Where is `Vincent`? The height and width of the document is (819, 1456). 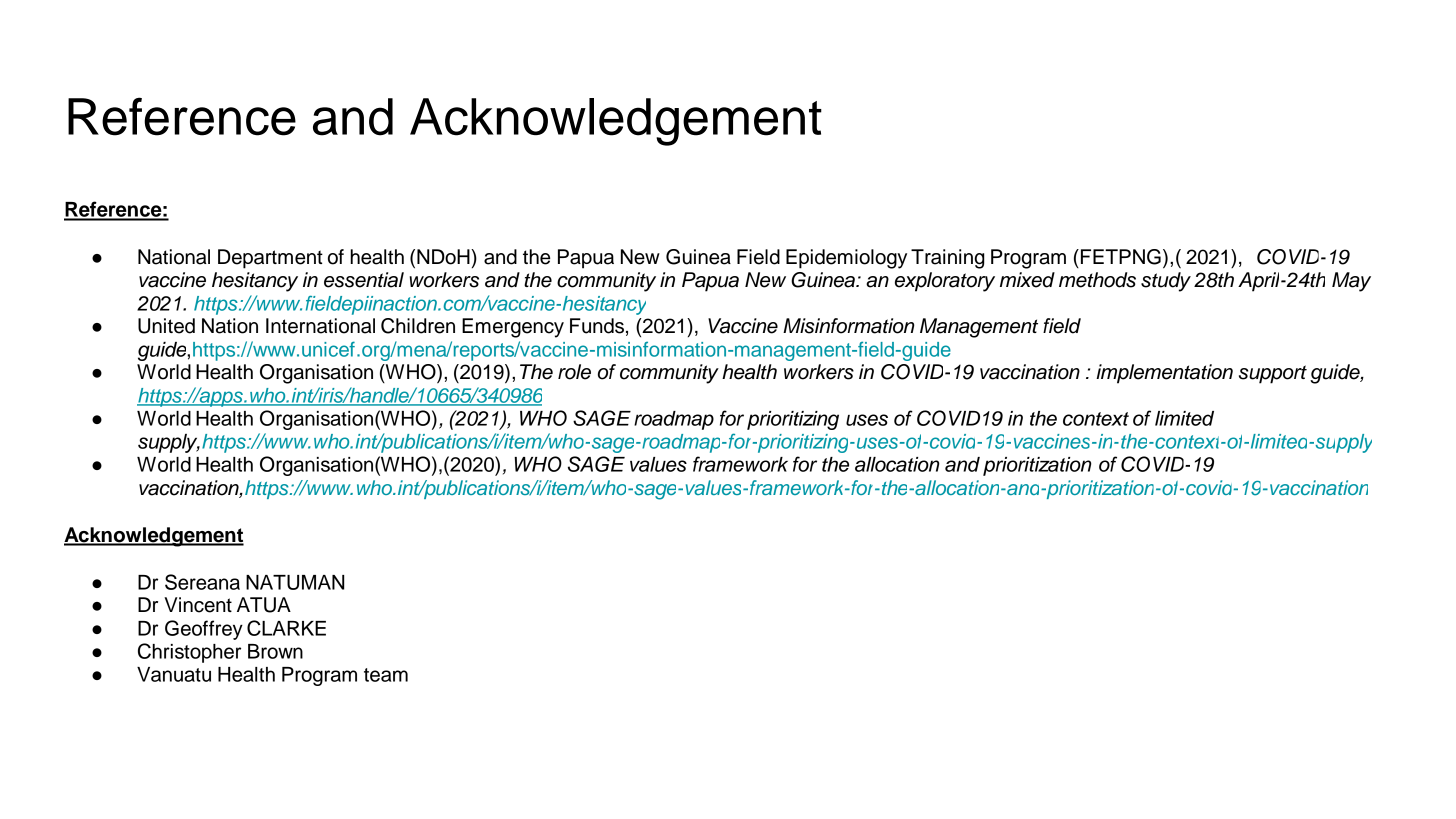
Vincent is located at coordinates (198, 605).
